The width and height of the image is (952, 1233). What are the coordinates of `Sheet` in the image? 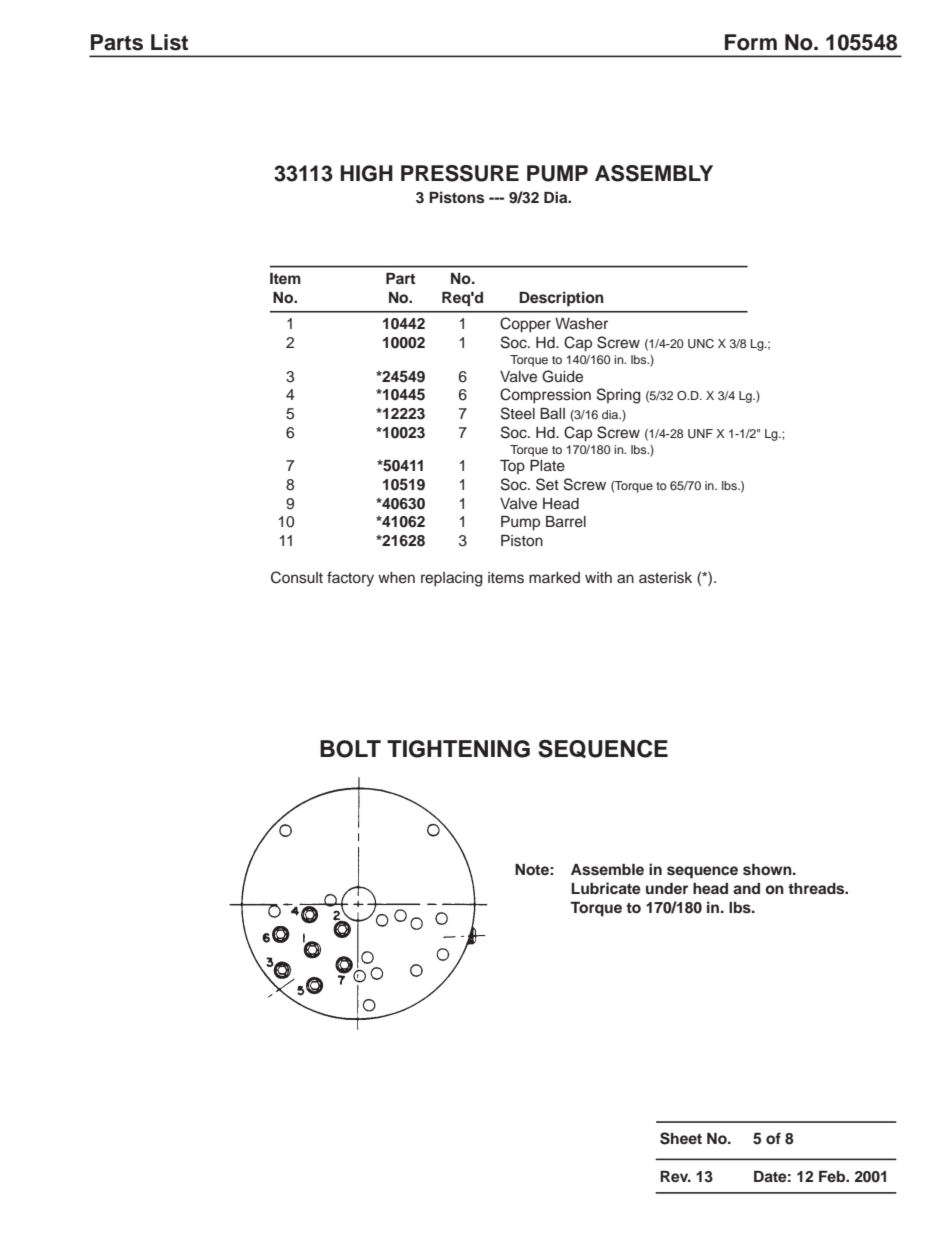 It's located at (681, 1138).
